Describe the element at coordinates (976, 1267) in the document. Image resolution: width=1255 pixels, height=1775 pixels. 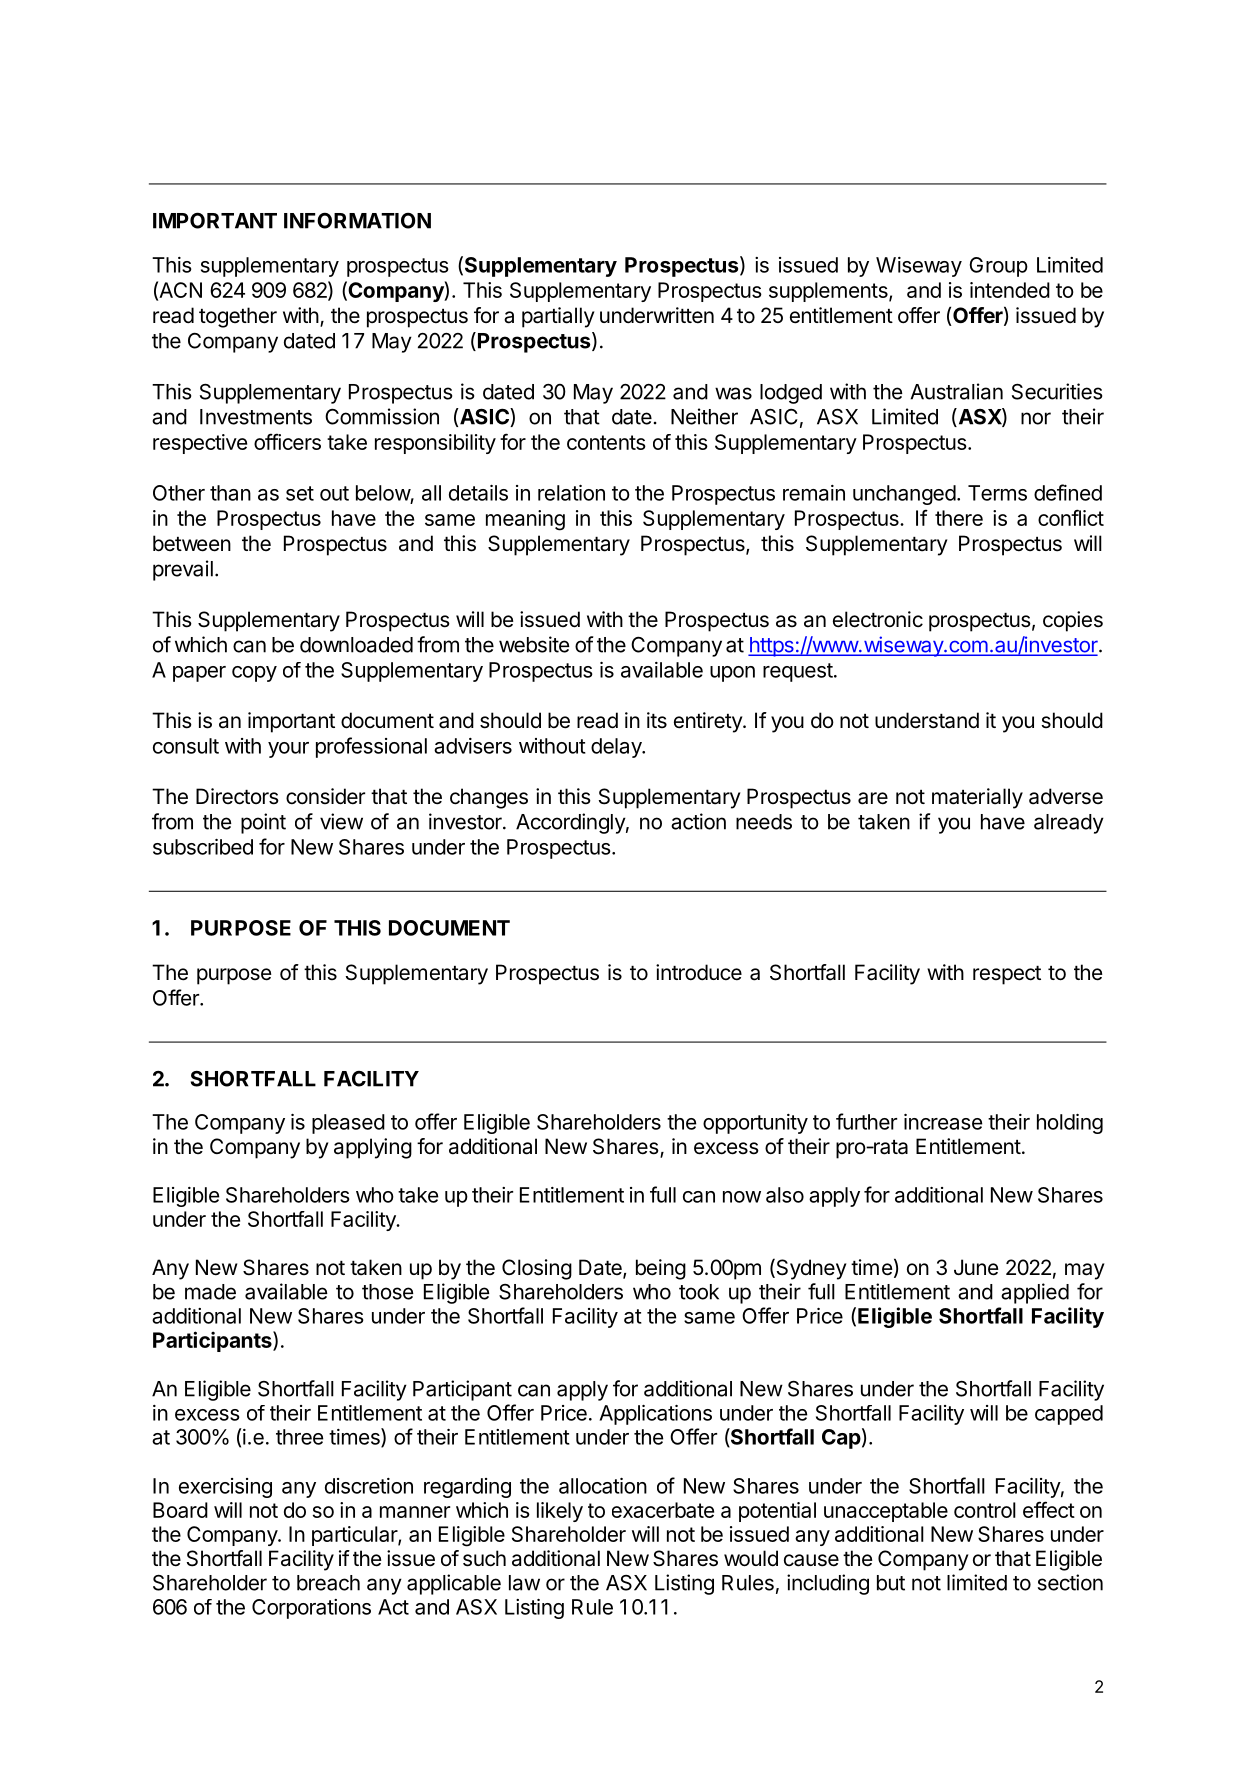
I see `June` at that location.
